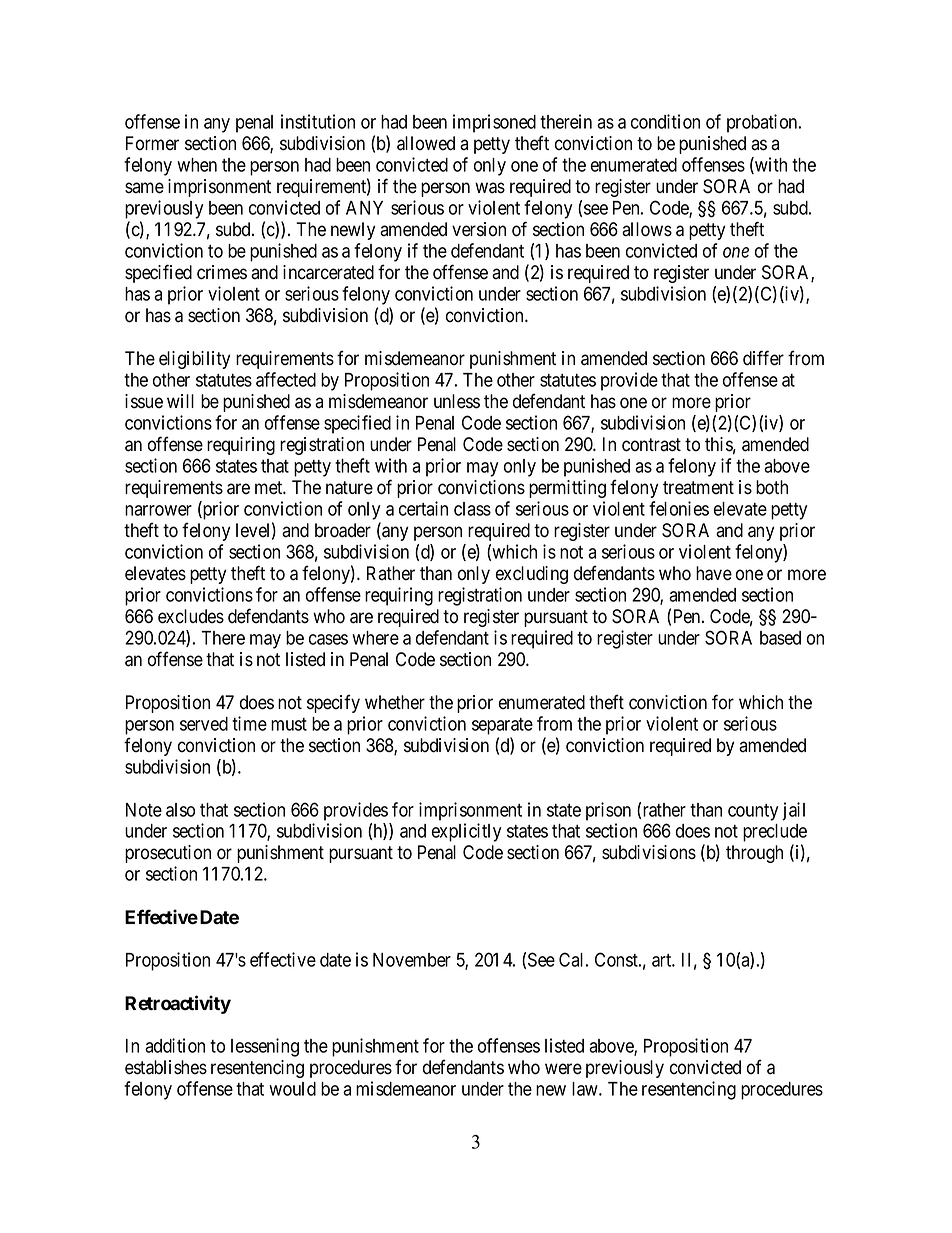 The image size is (952, 1233). Describe the element at coordinates (204, 724) in the screenshot. I see `served` at that location.
